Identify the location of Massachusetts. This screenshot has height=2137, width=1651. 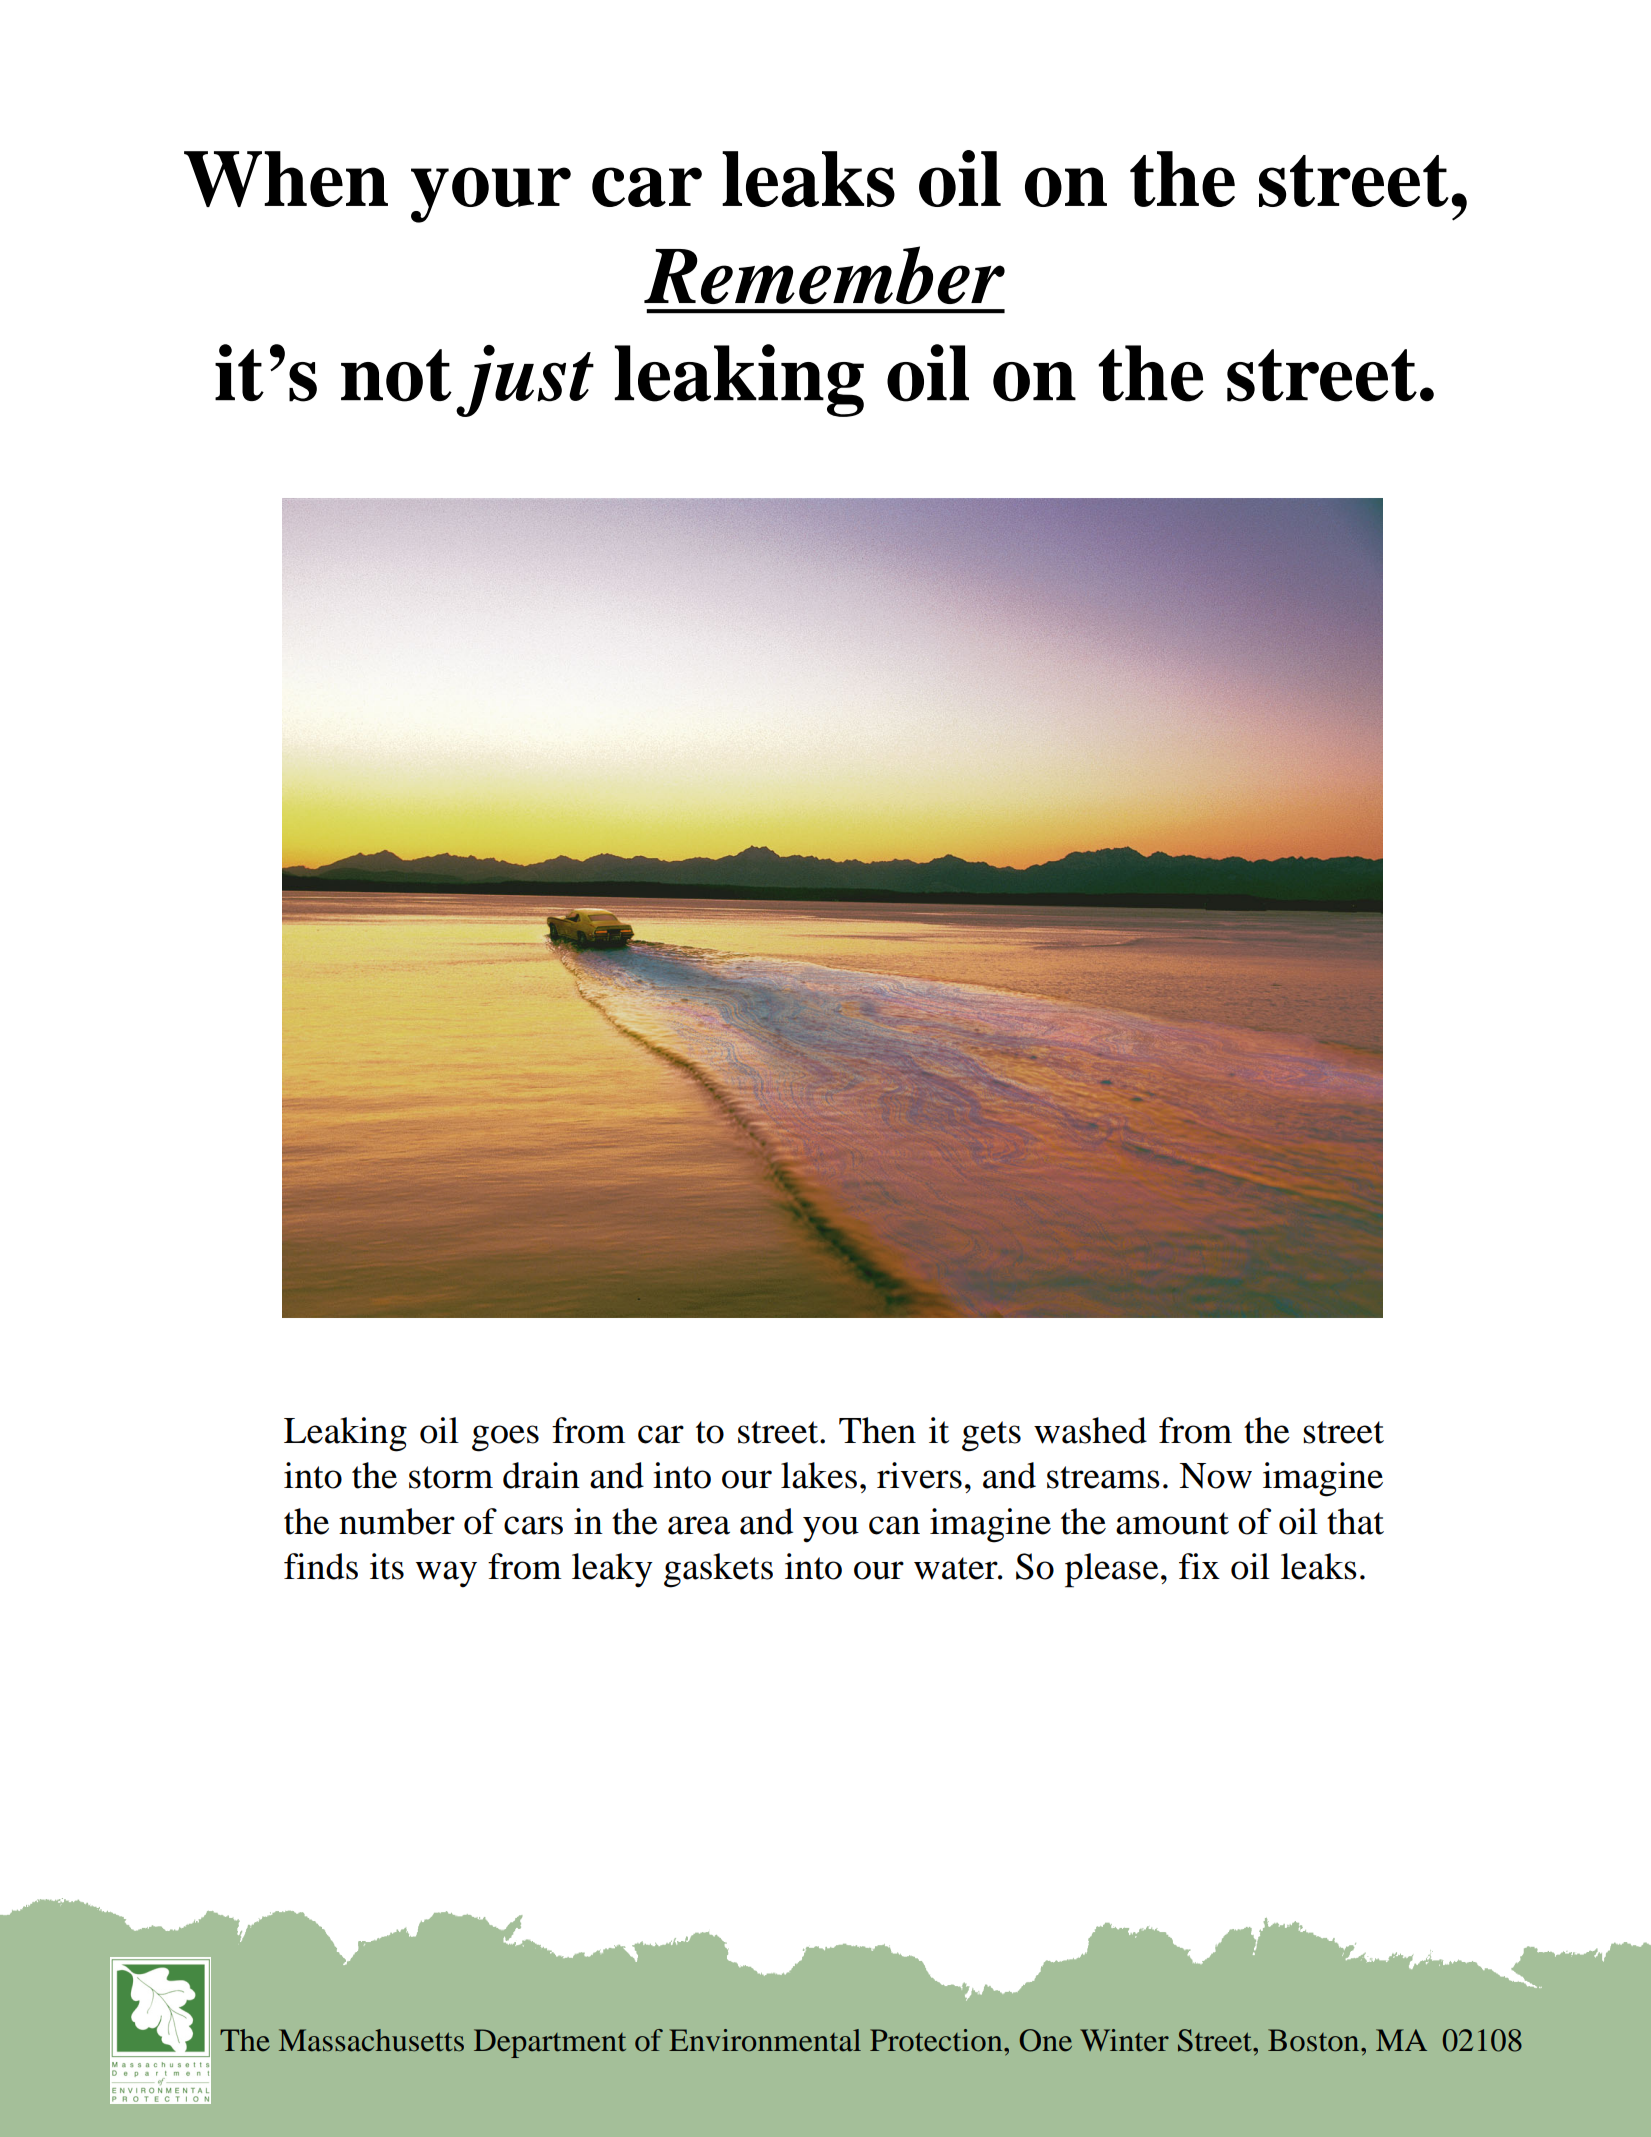
(371, 2040).
